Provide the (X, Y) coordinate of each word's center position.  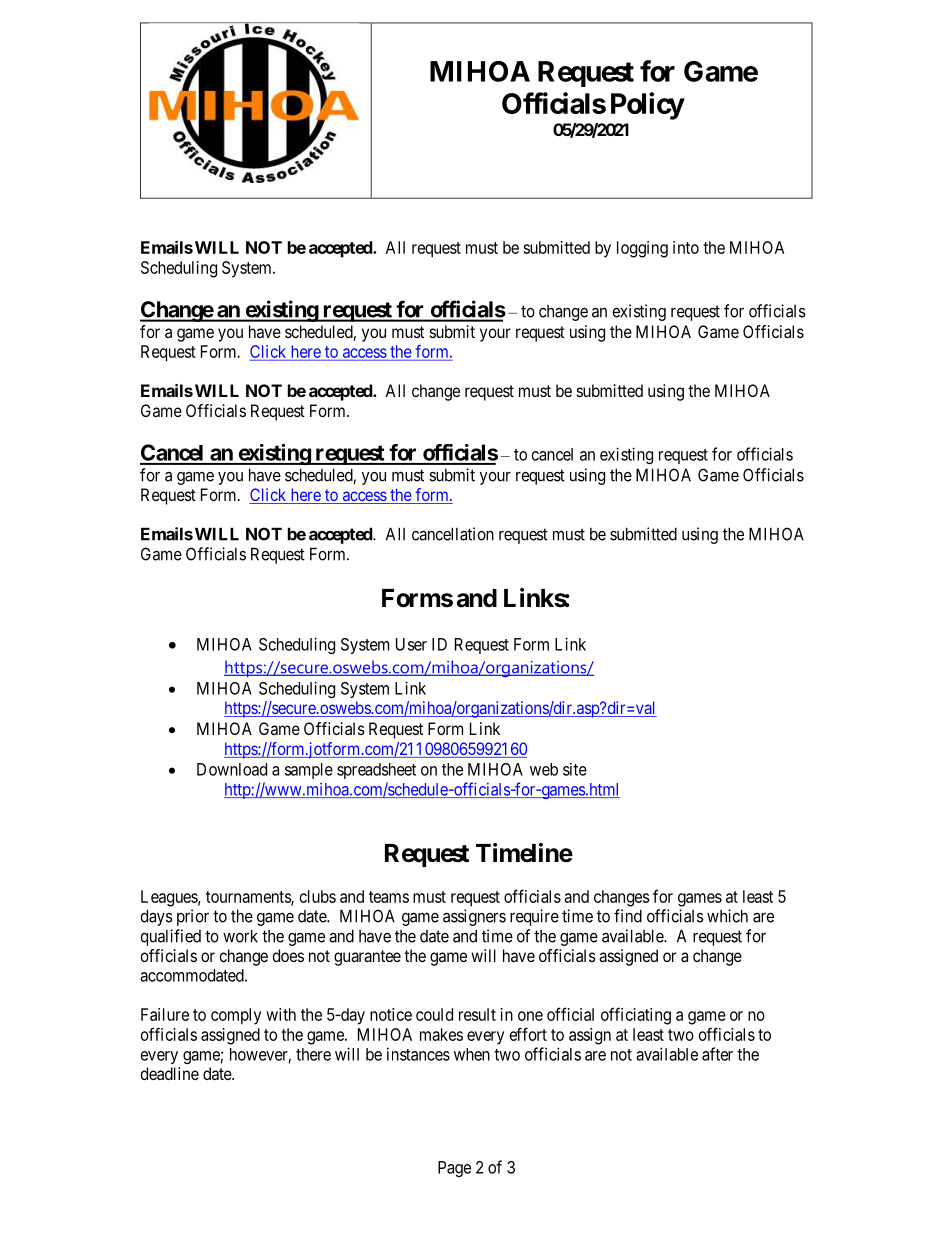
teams (389, 897)
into (686, 247)
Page (454, 1169)
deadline (169, 1073)
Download (232, 769)
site (575, 769)
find (628, 916)
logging (642, 249)
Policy (647, 106)
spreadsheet (376, 771)
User (411, 644)
